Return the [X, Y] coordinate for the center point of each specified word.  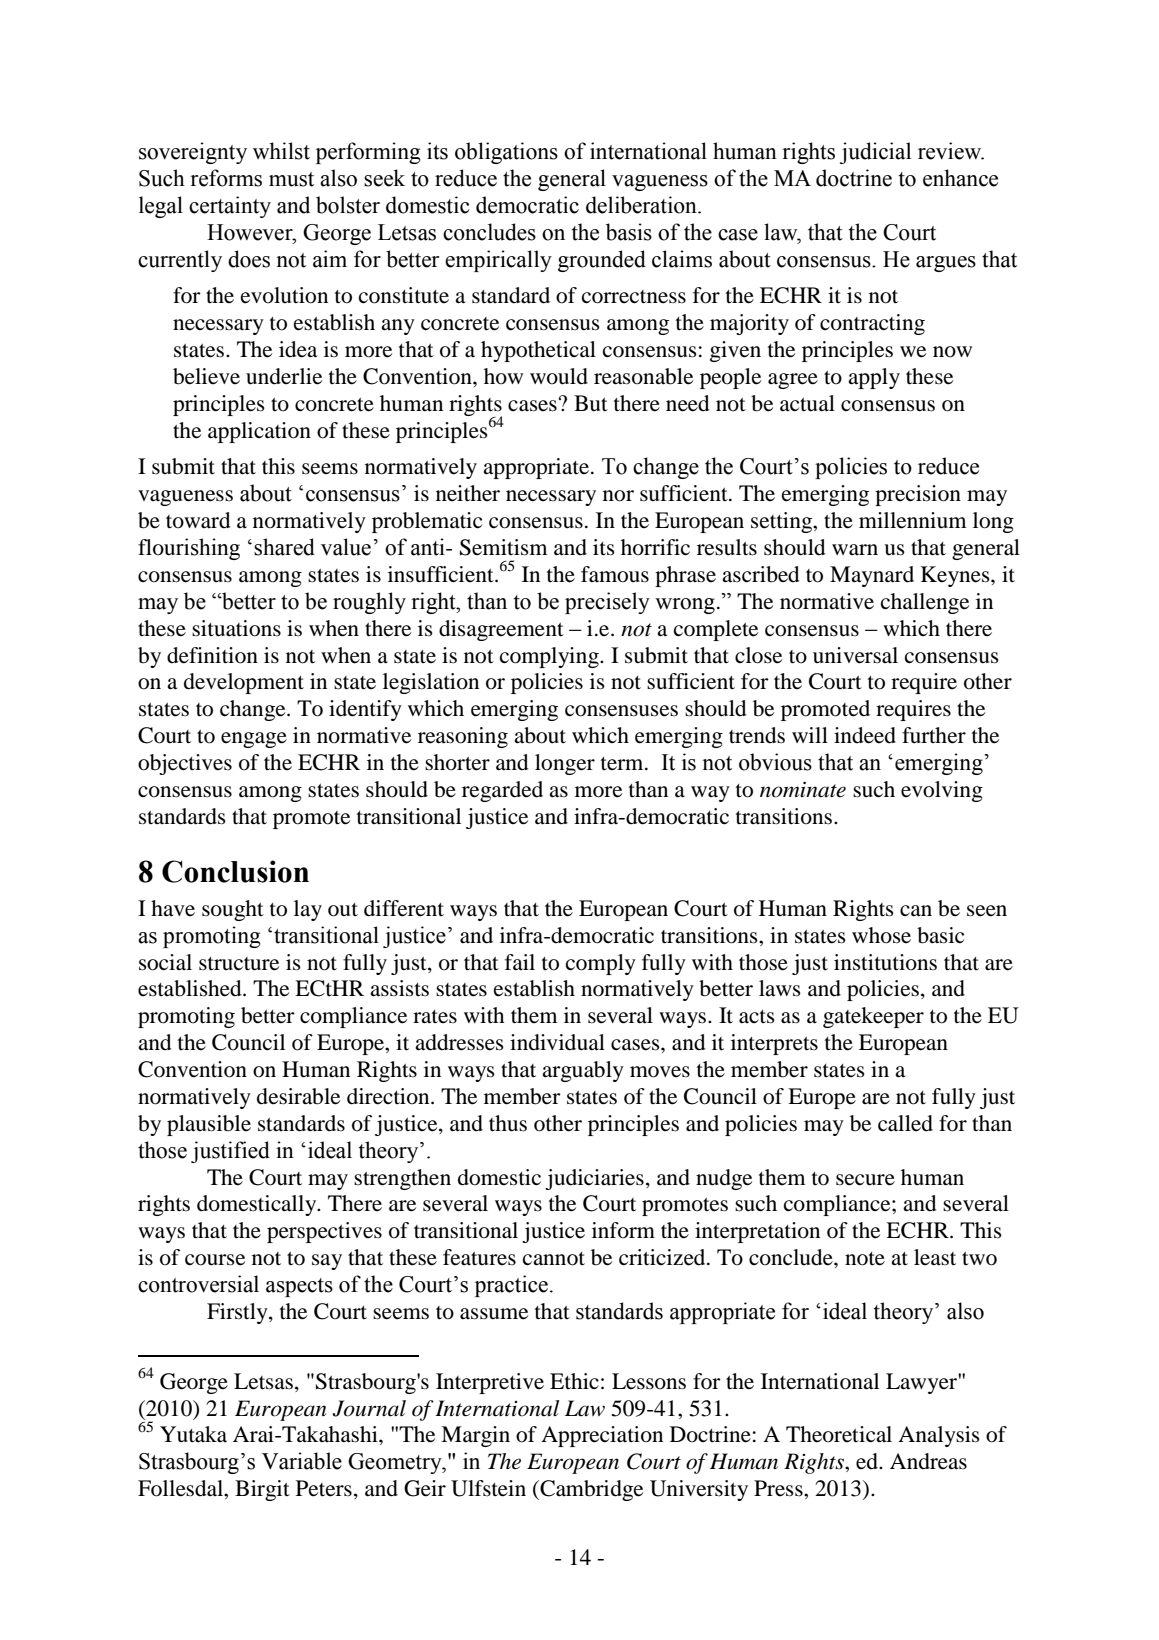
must [291, 179]
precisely [607, 603]
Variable [302, 1461]
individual [557, 1042]
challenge [925, 603]
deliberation [642, 205]
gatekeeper [873, 1017]
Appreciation [602, 1436]
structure [239, 964]
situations [236, 628]
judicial [875, 153]
